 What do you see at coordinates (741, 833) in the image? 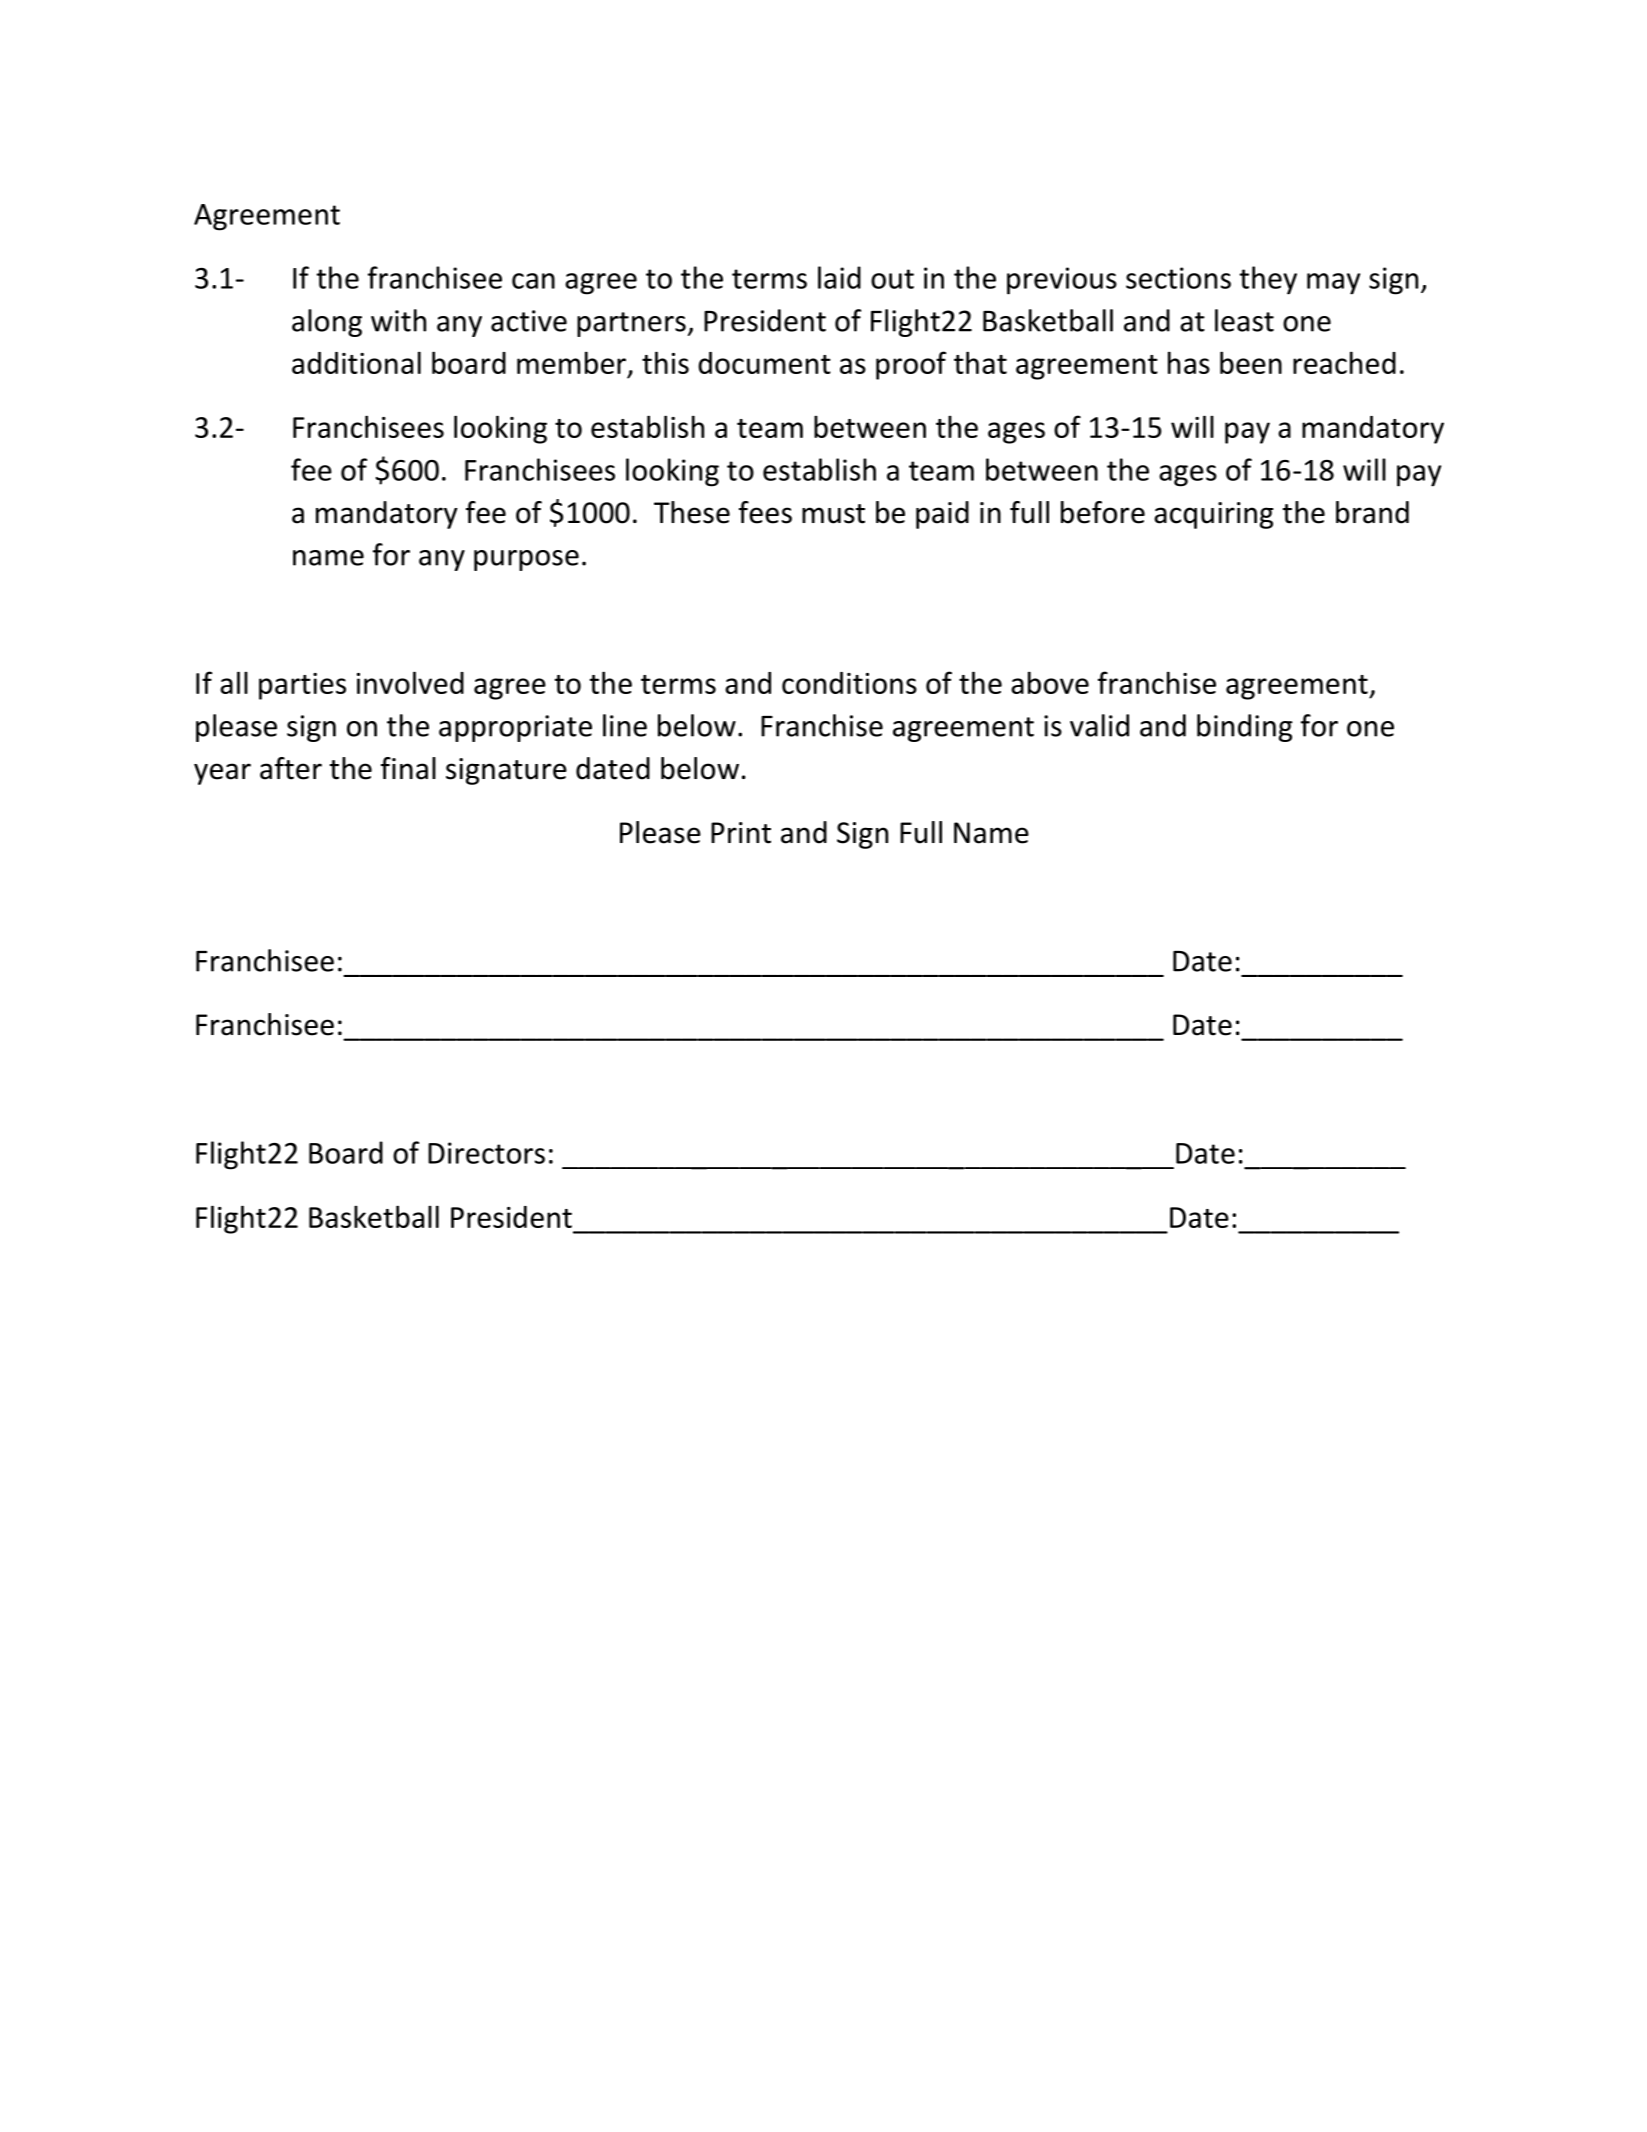
I see `Print` at bounding box center [741, 833].
